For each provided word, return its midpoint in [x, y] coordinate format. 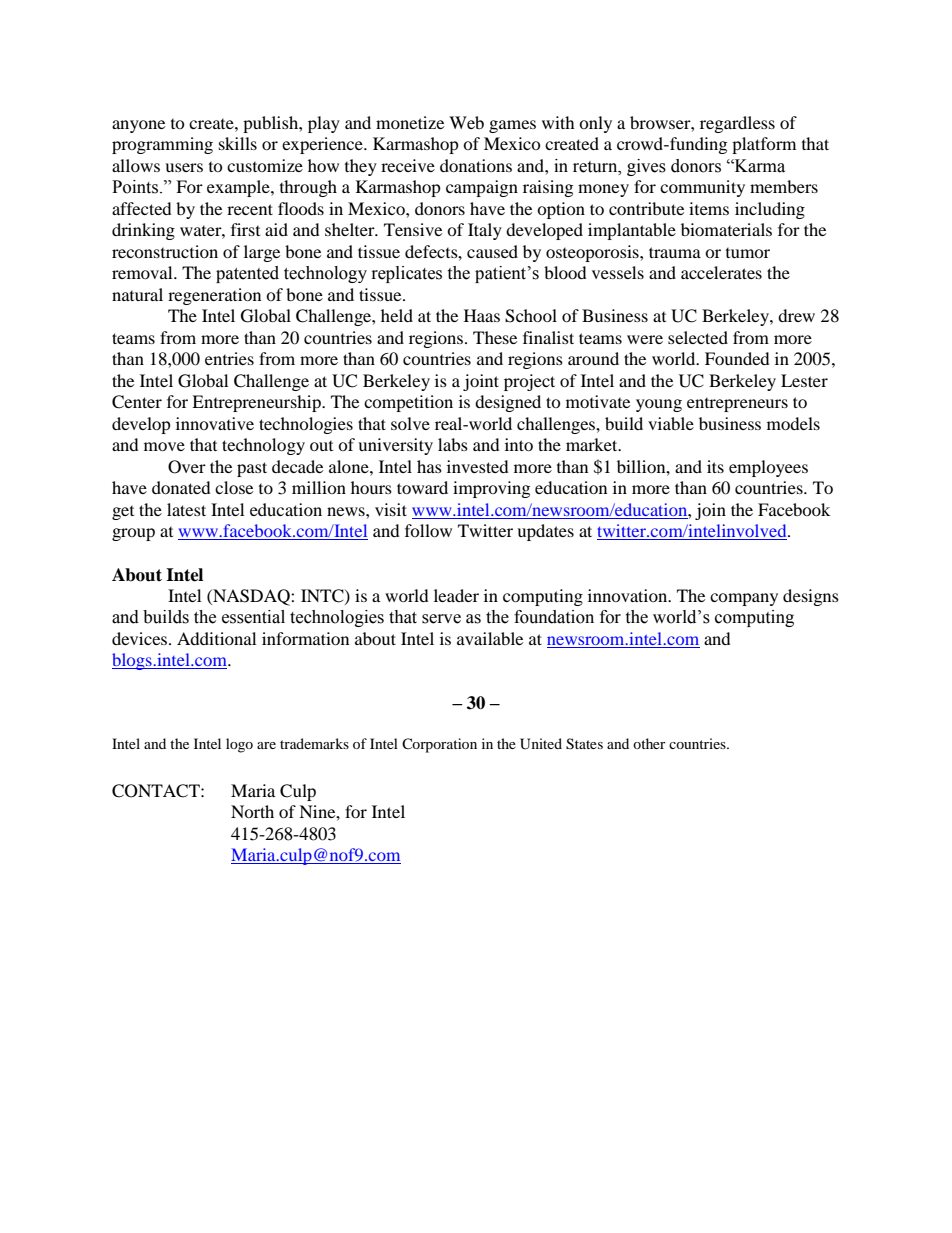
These [495, 337]
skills [238, 143]
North [252, 811]
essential [253, 617]
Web [466, 122]
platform [764, 145]
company [744, 599]
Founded [737, 358]
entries [229, 358]
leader [456, 595]
